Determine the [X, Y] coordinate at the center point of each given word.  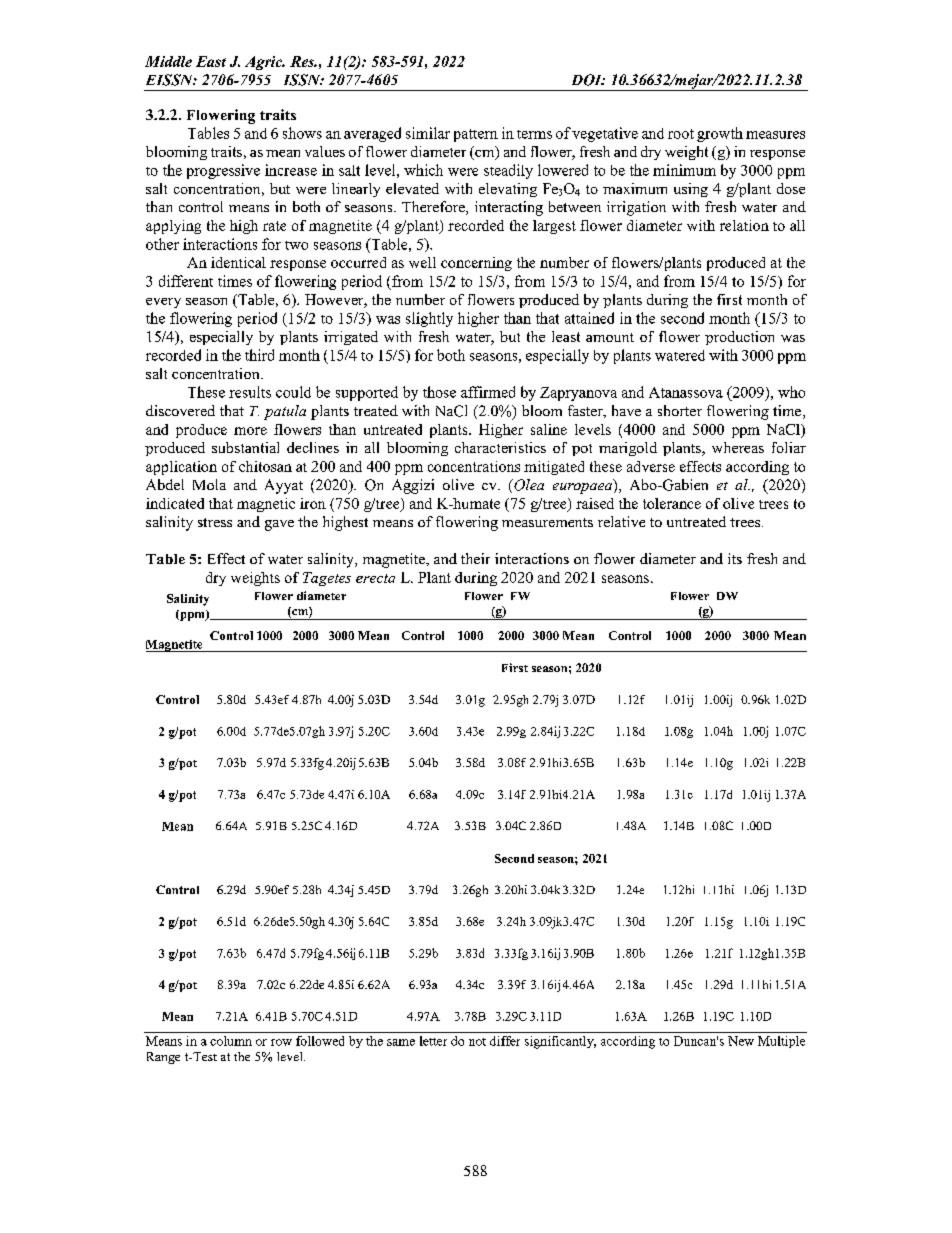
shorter [680, 410]
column [231, 1041]
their [475, 558]
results [250, 392]
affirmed [488, 392]
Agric [265, 63]
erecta [375, 578]
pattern [476, 135]
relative [621, 521]
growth [720, 134]
